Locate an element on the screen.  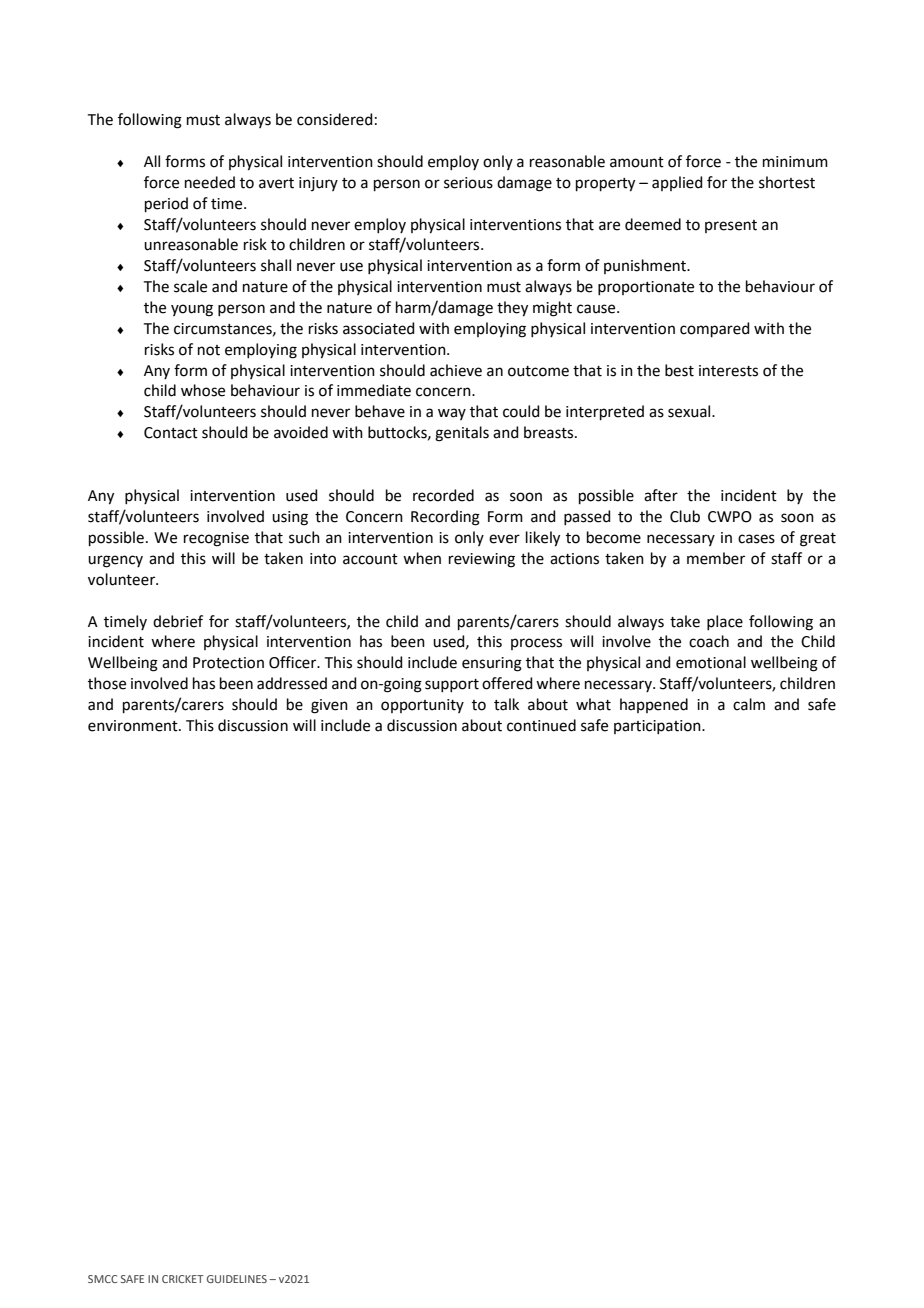
serious is located at coordinates (468, 183).
